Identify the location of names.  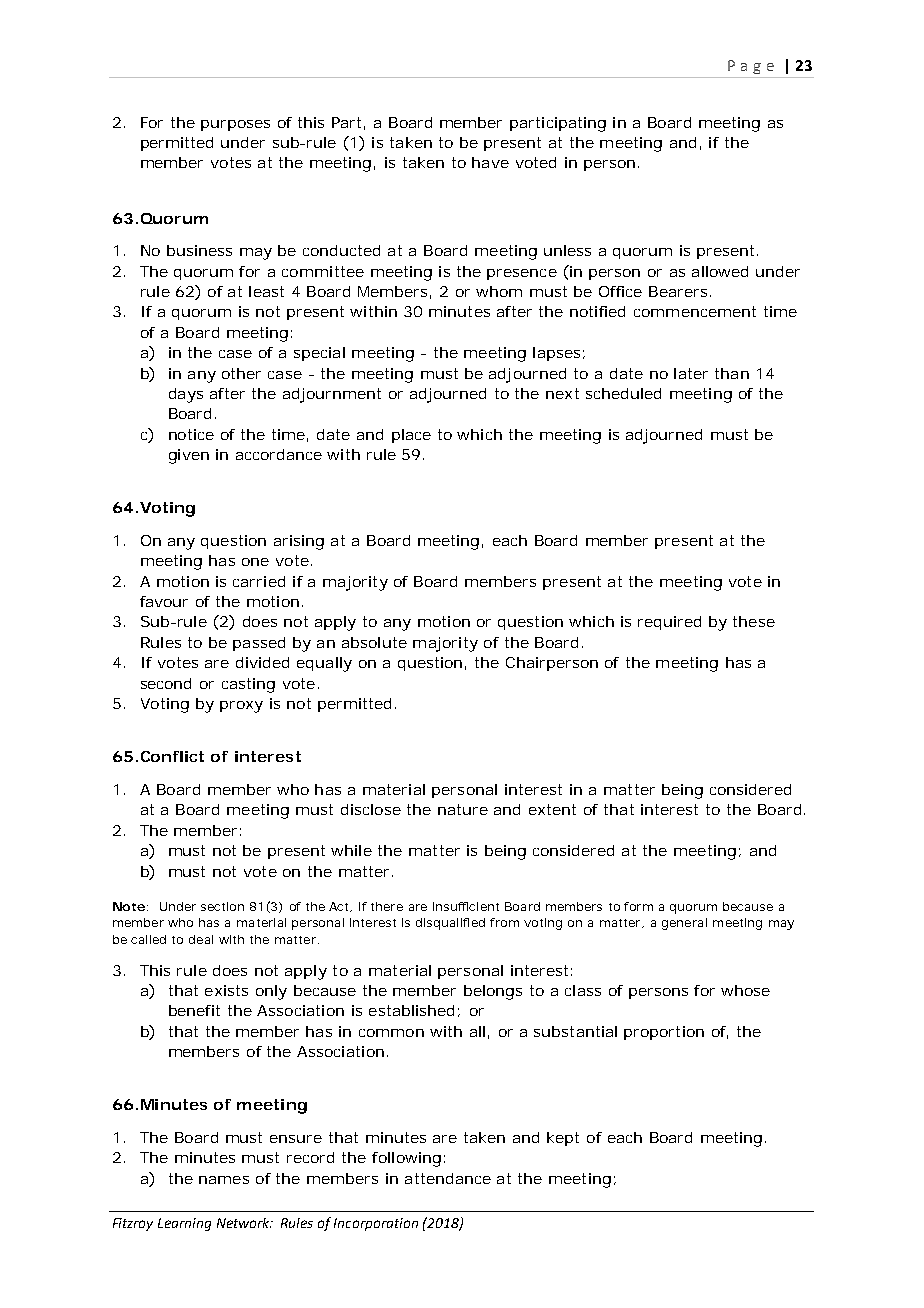
(224, 1180).
